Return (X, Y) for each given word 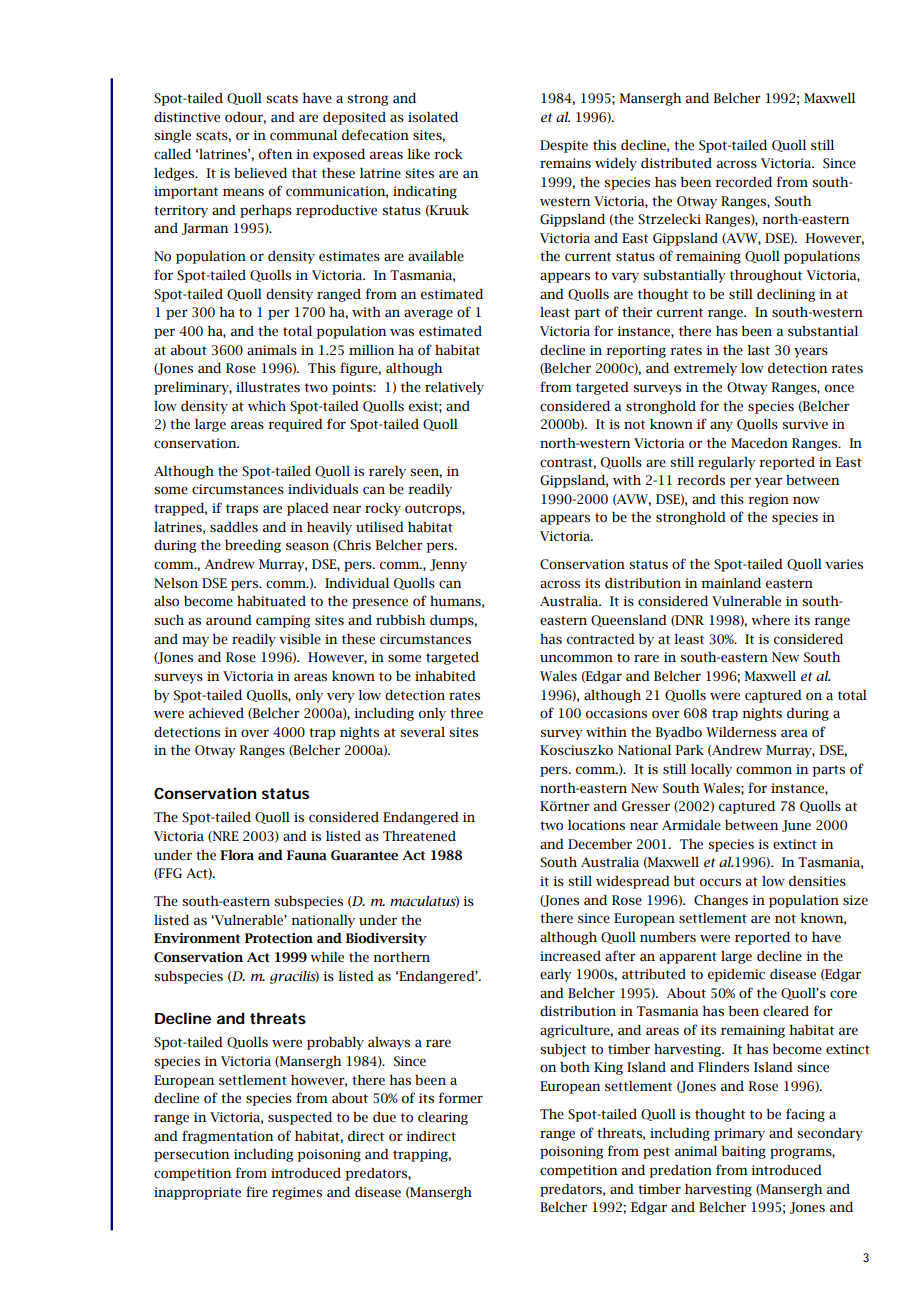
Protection (279, 938)
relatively (454, 388)
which (267, 406)
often (275, 154)
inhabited (445, 676)
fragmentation (227, 1137)
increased (570, 956)
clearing (443, 1118)
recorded (743, 182)
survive (805, 424)
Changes (721, 901)
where (771, 620)
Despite (564, 146)
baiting (744, 1152)
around (229, 620)
